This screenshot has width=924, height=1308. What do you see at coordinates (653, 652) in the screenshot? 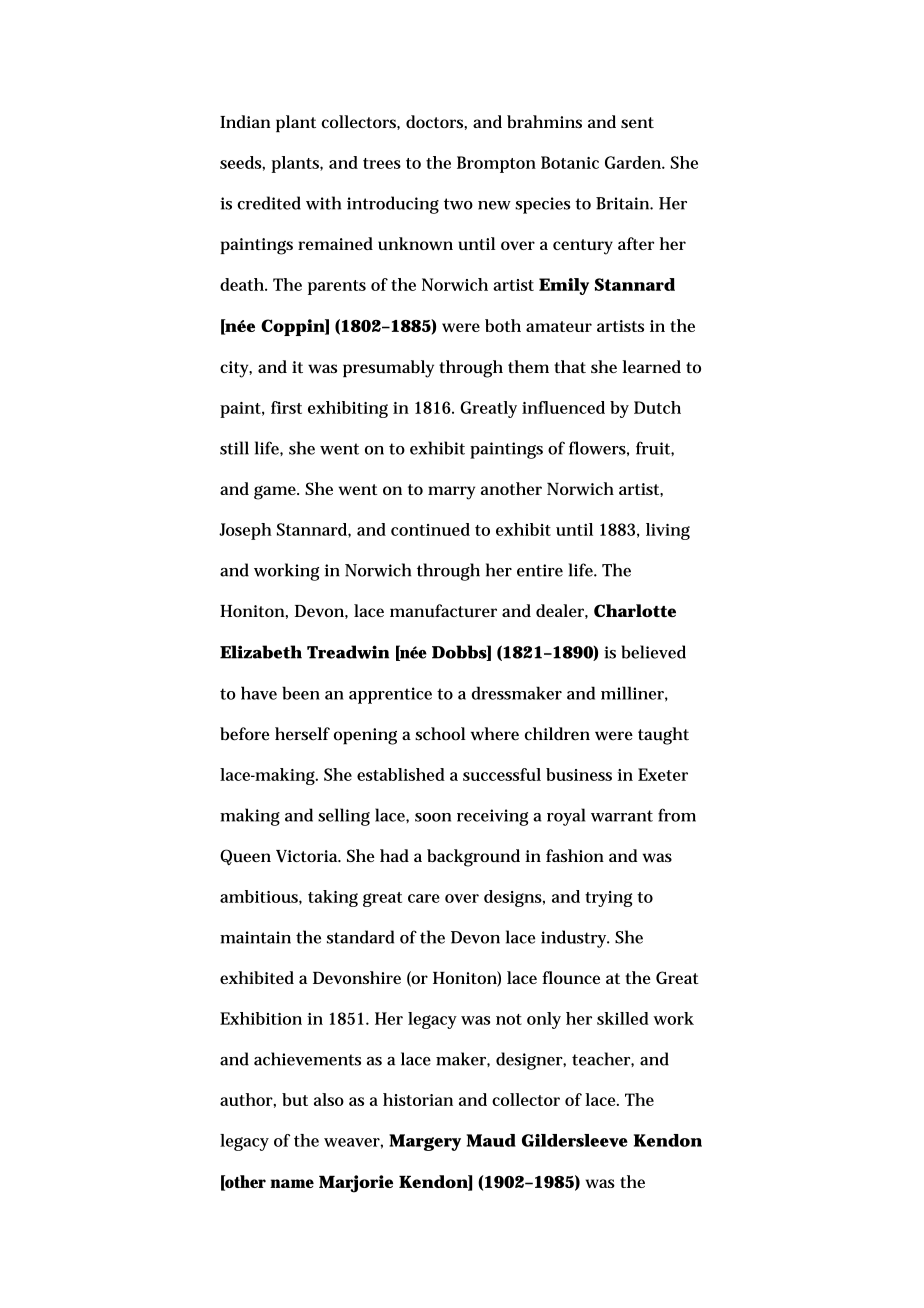
I see `believed` at bounding box center [653, 652].
